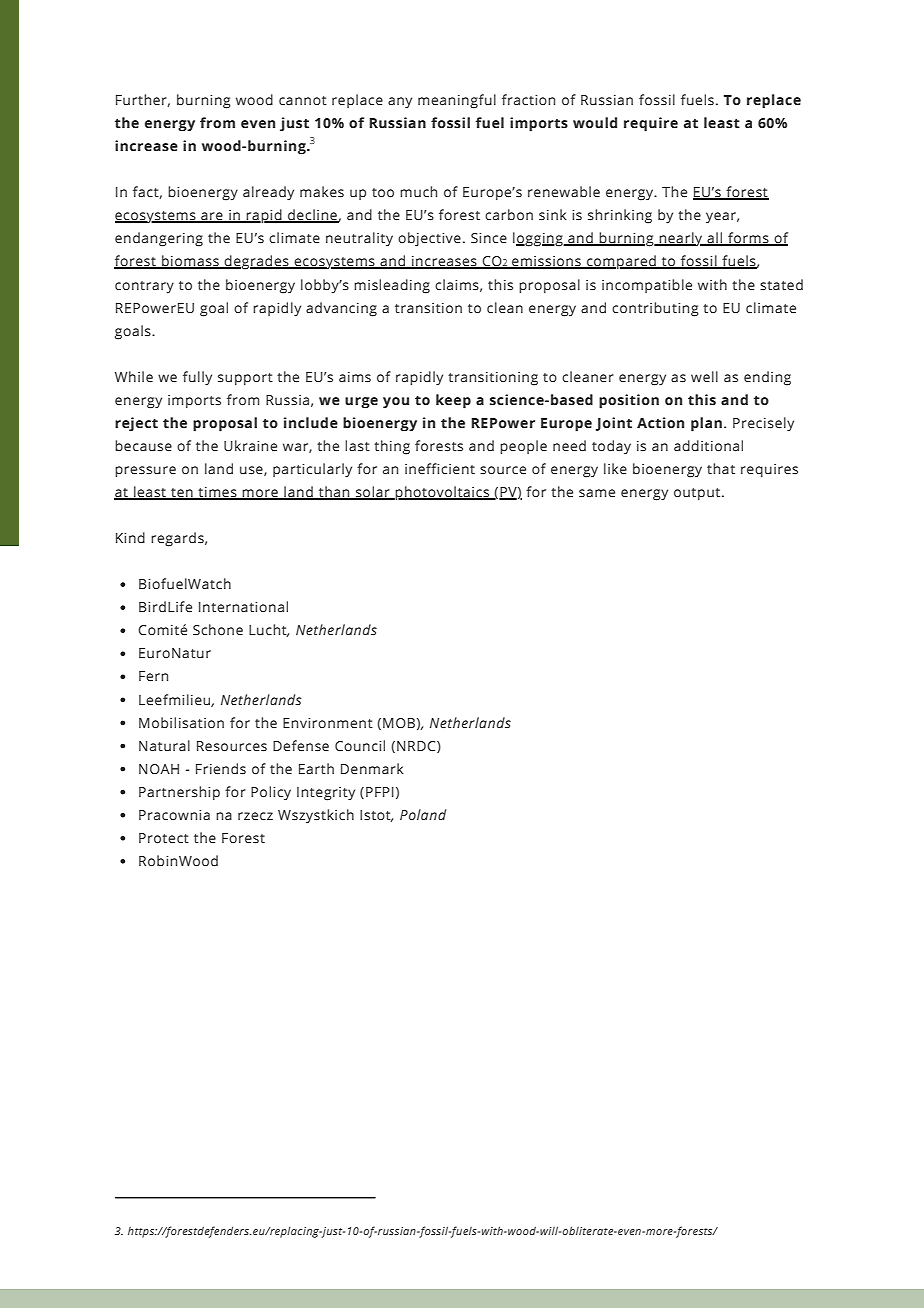 The image size is (924, 1308). Describe the element at coordinates (255, 816) in the document. I see `rzecz` at that location.
